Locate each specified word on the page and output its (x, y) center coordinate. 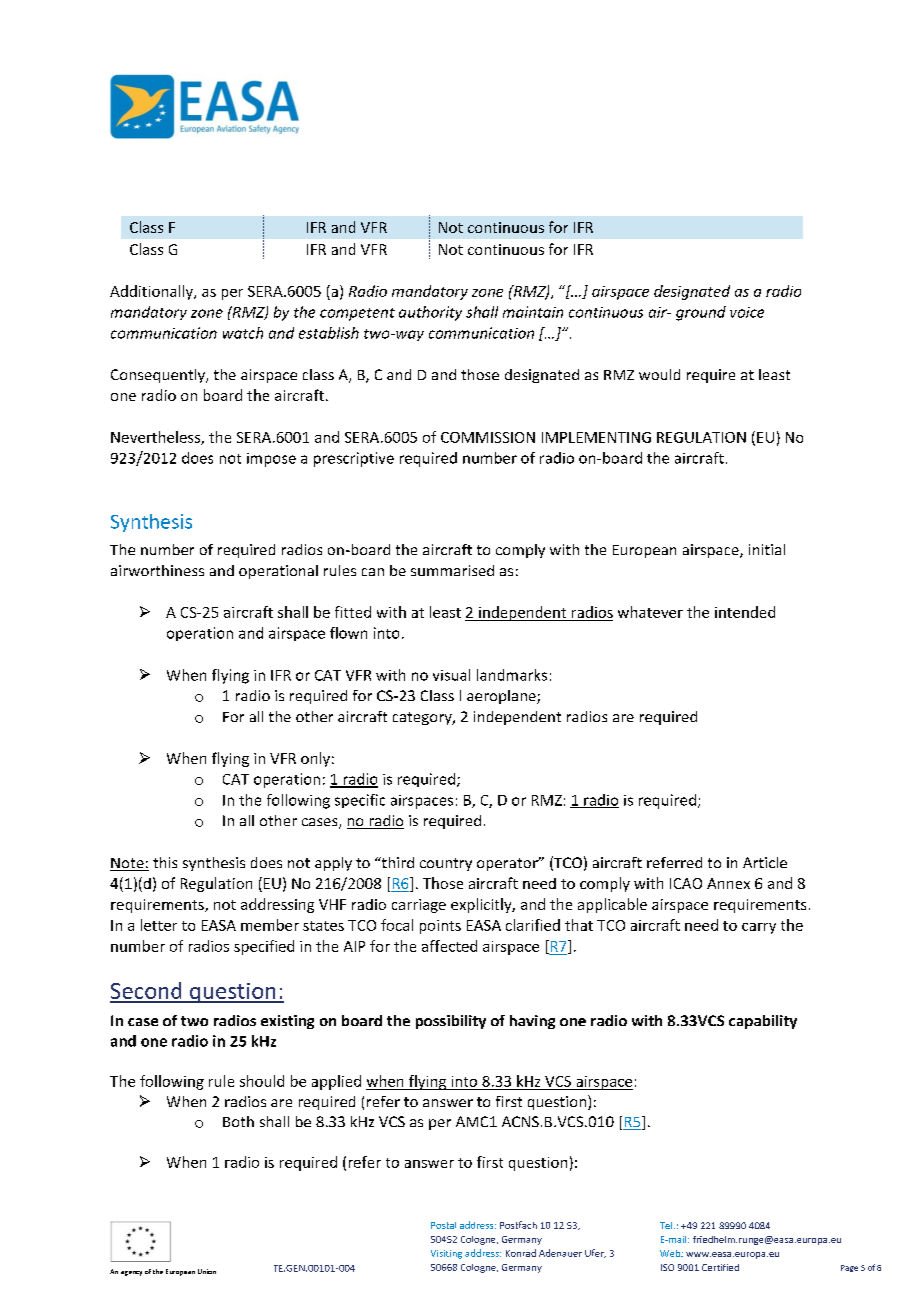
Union (207, 1271)
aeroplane (502, 697)
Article (765, 862)
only (315, 759)
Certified (720, 1267)
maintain (533, 312)
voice (747, 312)
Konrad (521, 1253)
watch (243, 333)
